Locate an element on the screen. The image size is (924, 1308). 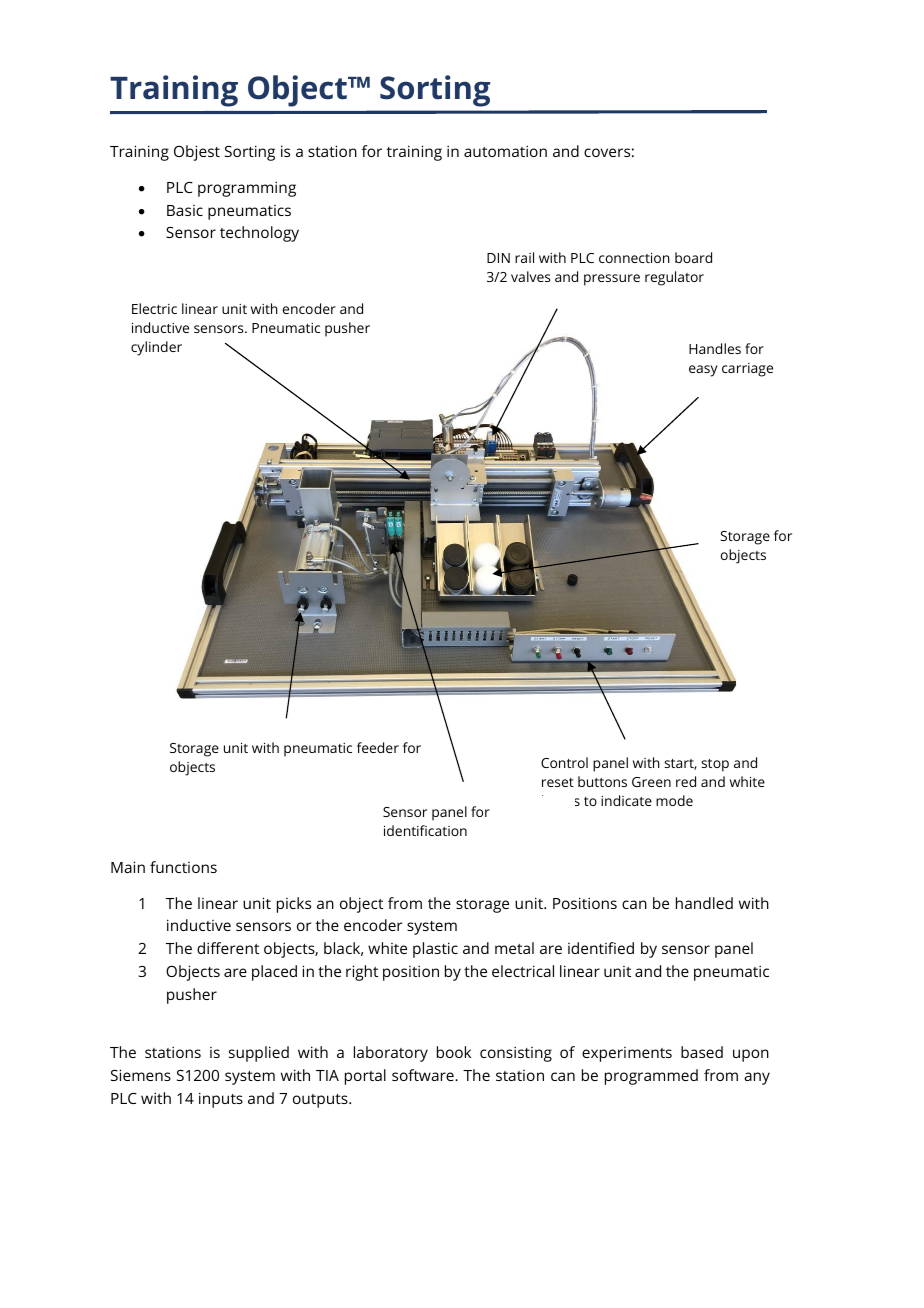
Control is located at coordinates (564, 762).
